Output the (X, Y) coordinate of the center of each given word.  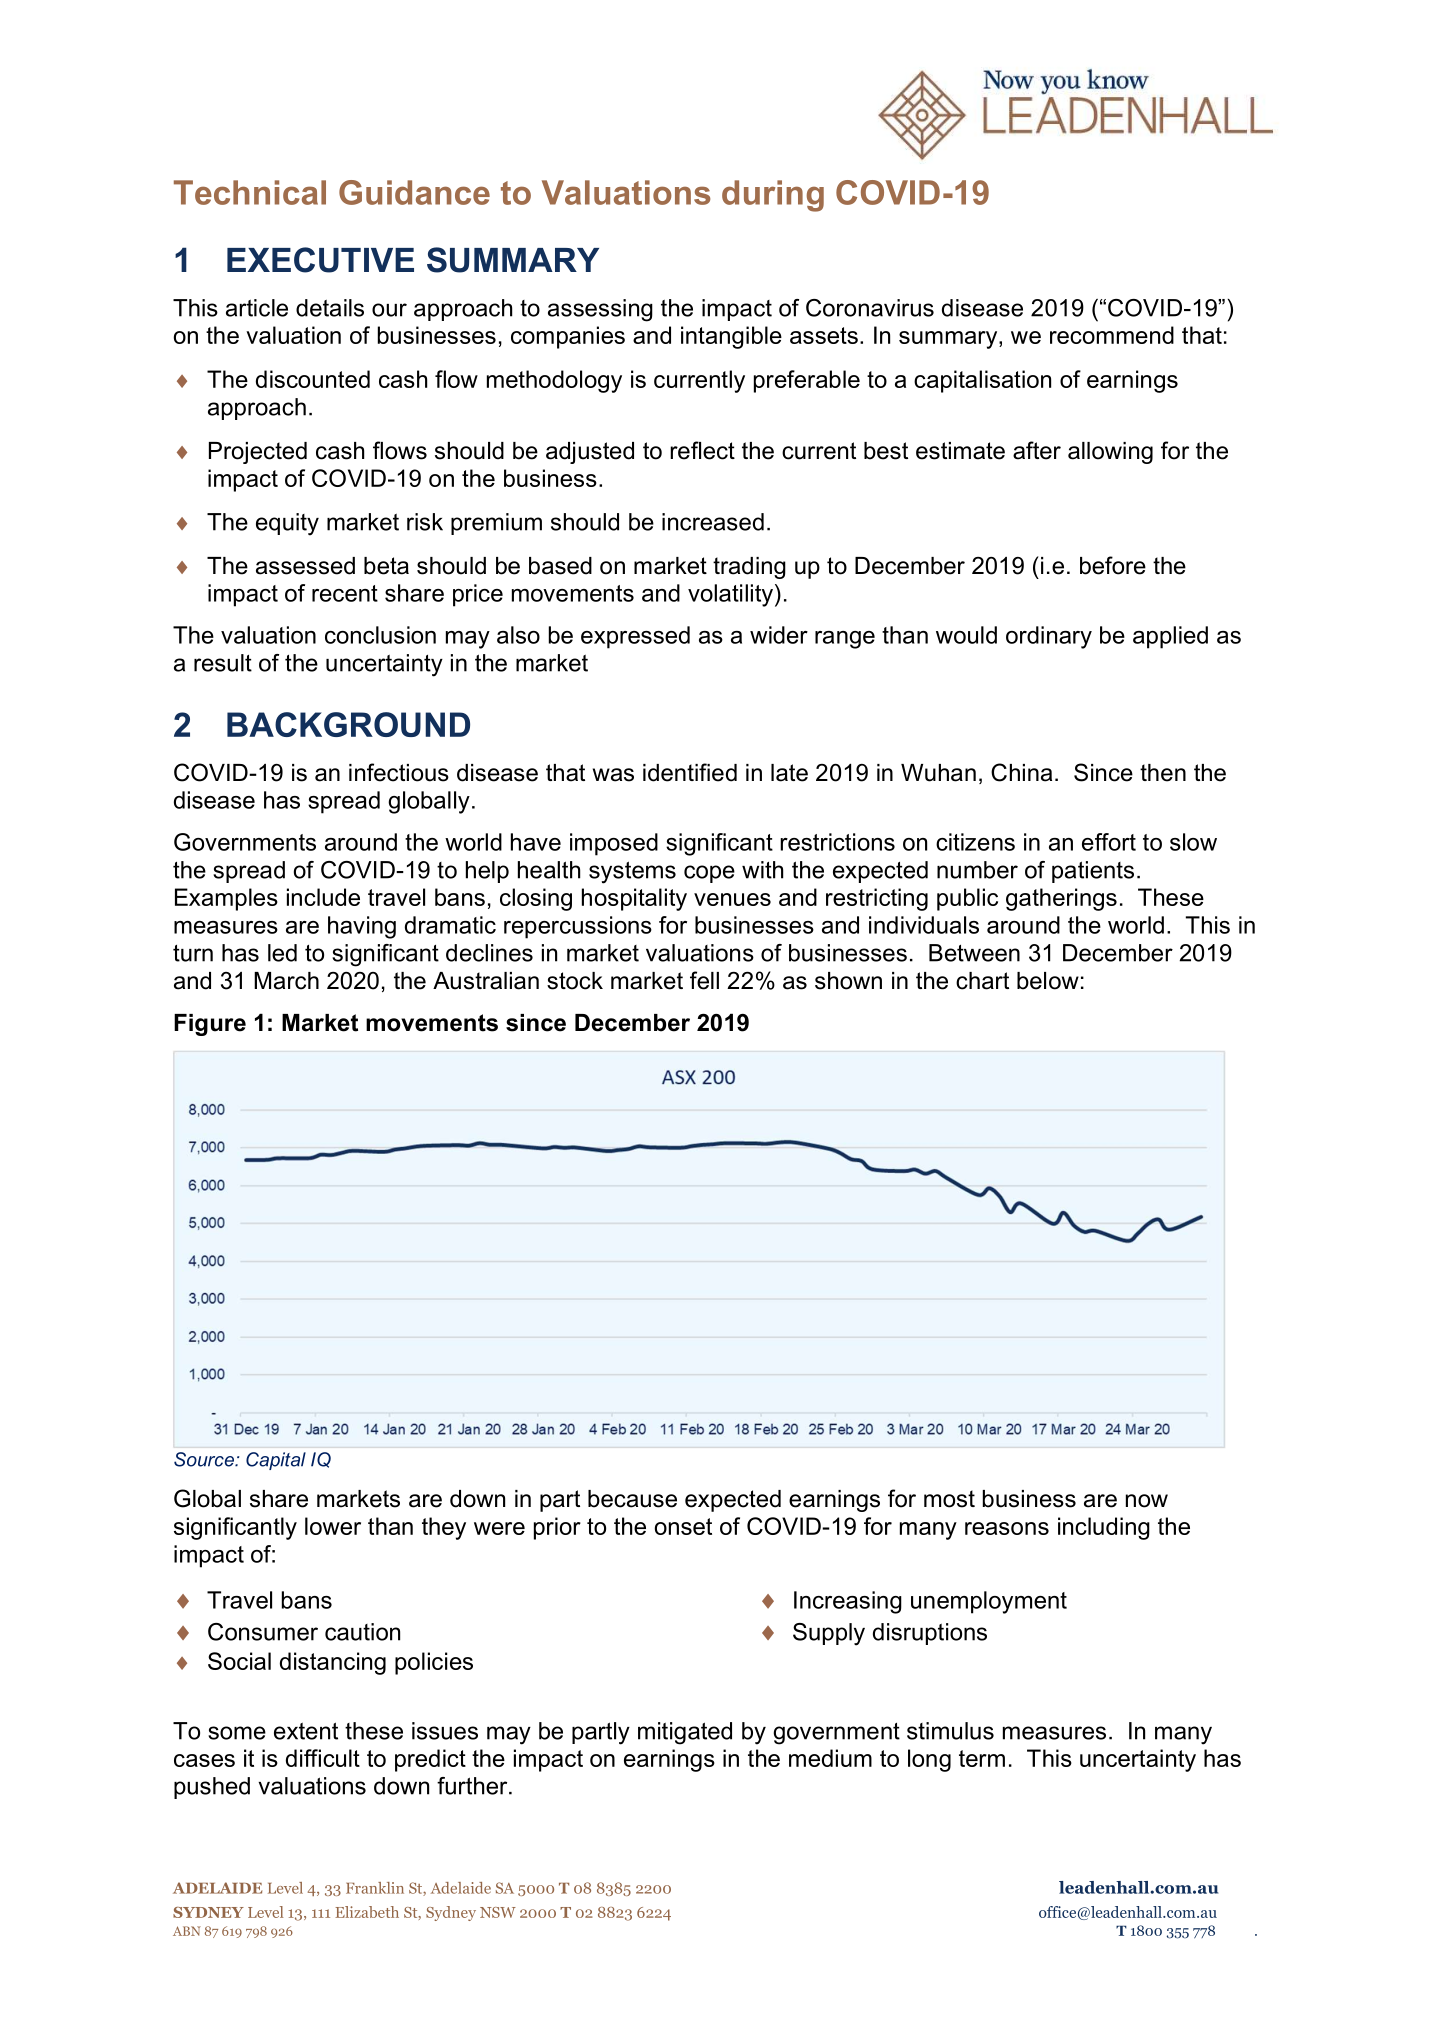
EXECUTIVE (320, 260)
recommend (1112, 335)
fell (704, 980)
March (286, 981)
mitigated (685, 1733)
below (1048, 981)
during (773, 196)
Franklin (375, 1888)
